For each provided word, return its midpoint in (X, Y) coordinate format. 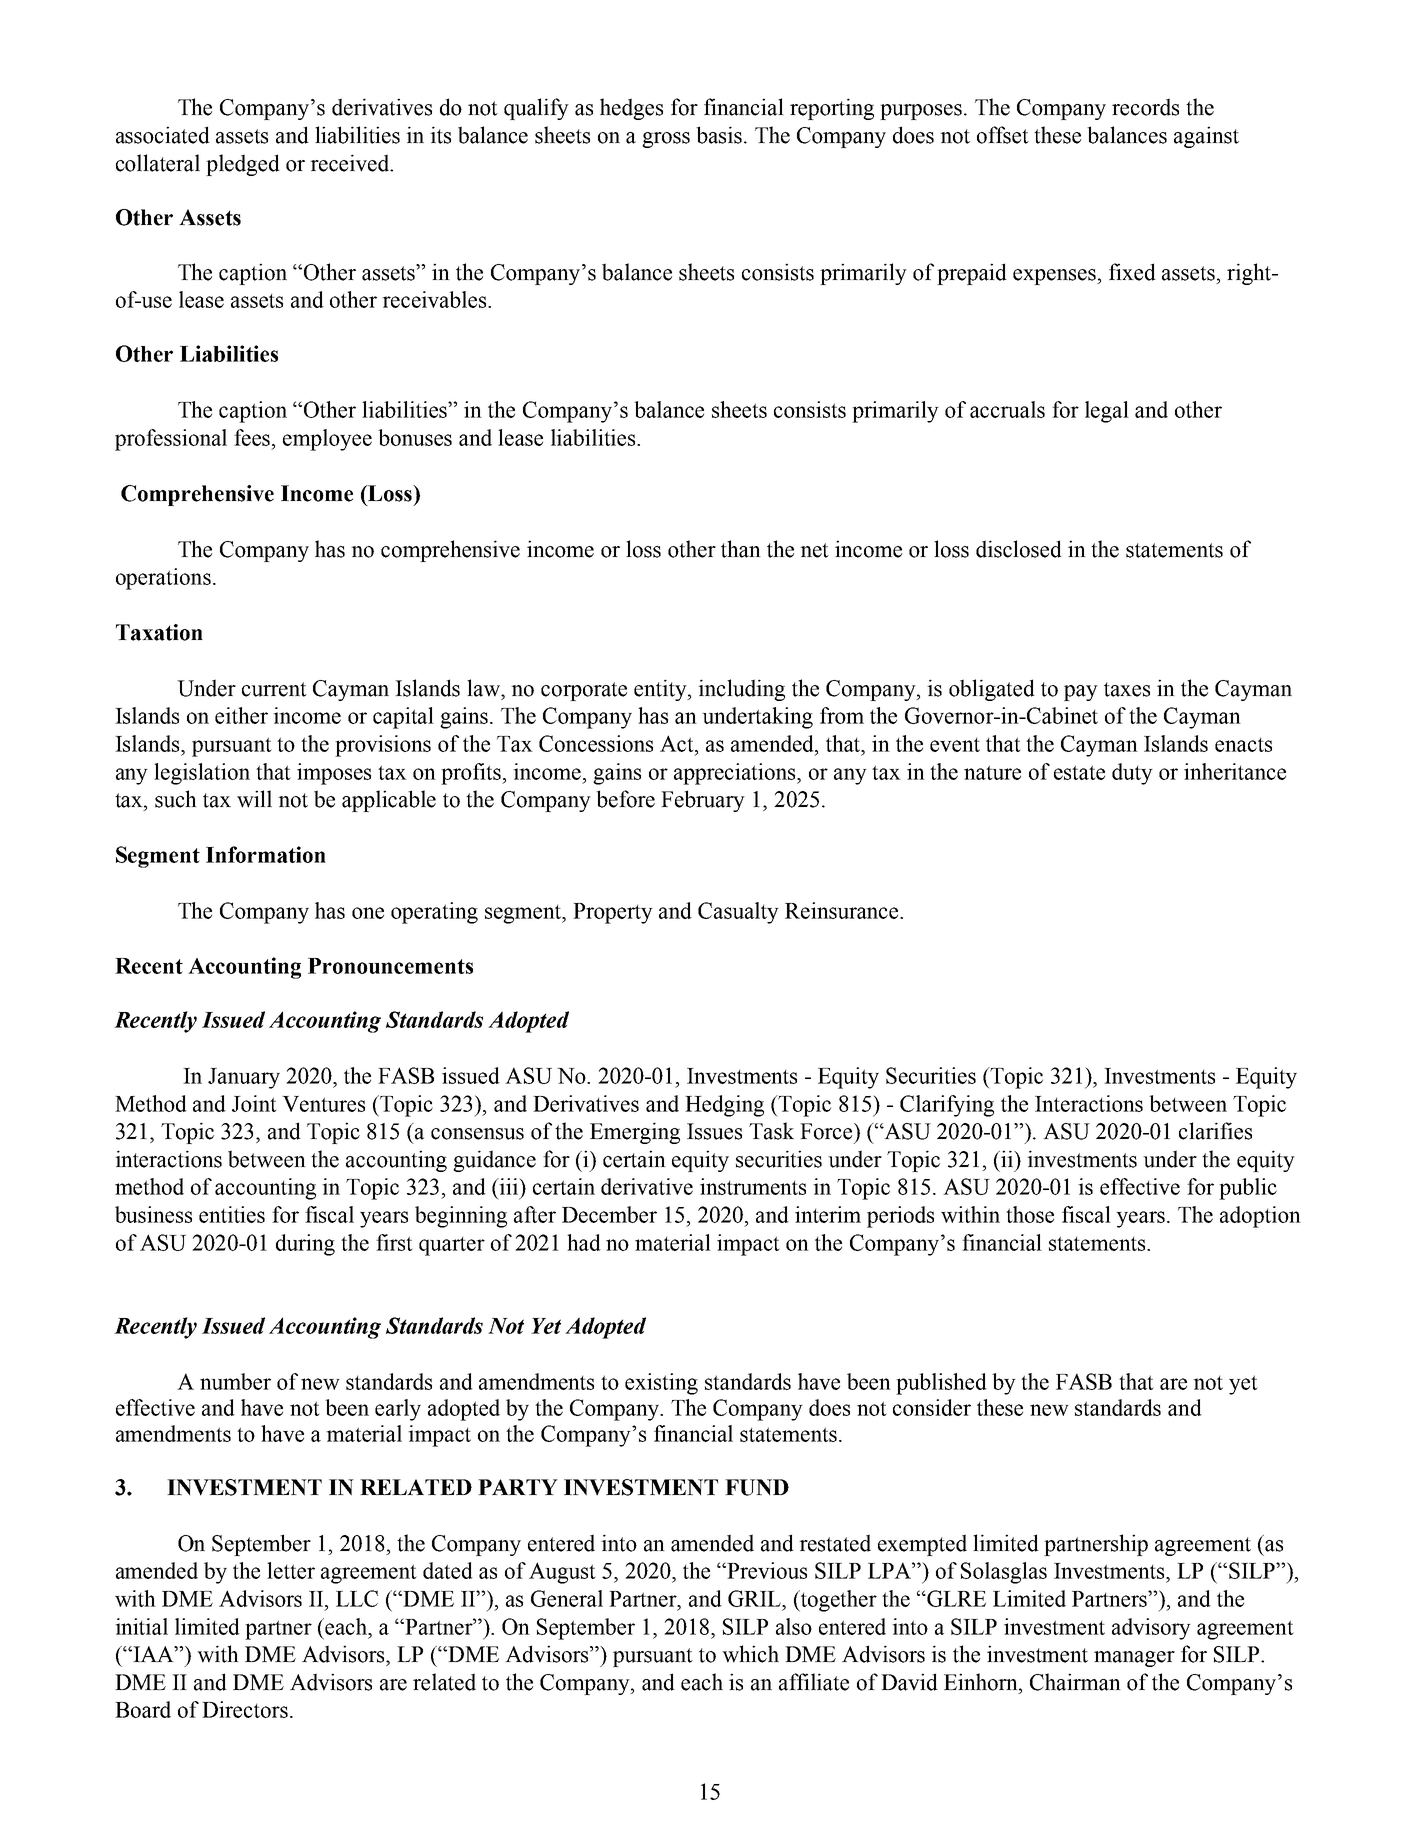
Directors (245, 1709)
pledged (243, 165)
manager (1134, 1659)
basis (720, 135)
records (1145, 107)
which (750, 1654)
